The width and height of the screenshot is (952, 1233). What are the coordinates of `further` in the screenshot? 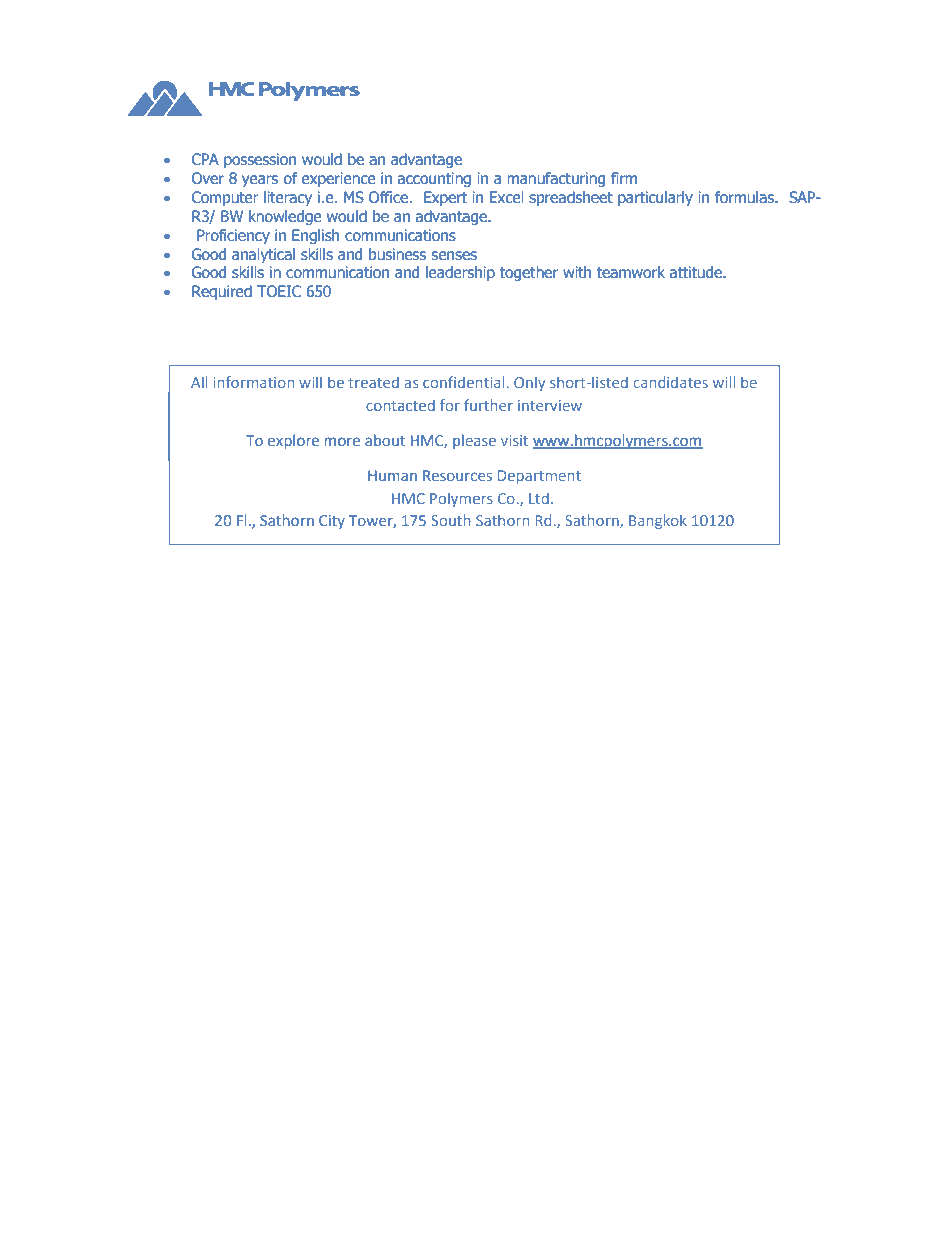 It's located at (488, 405).
